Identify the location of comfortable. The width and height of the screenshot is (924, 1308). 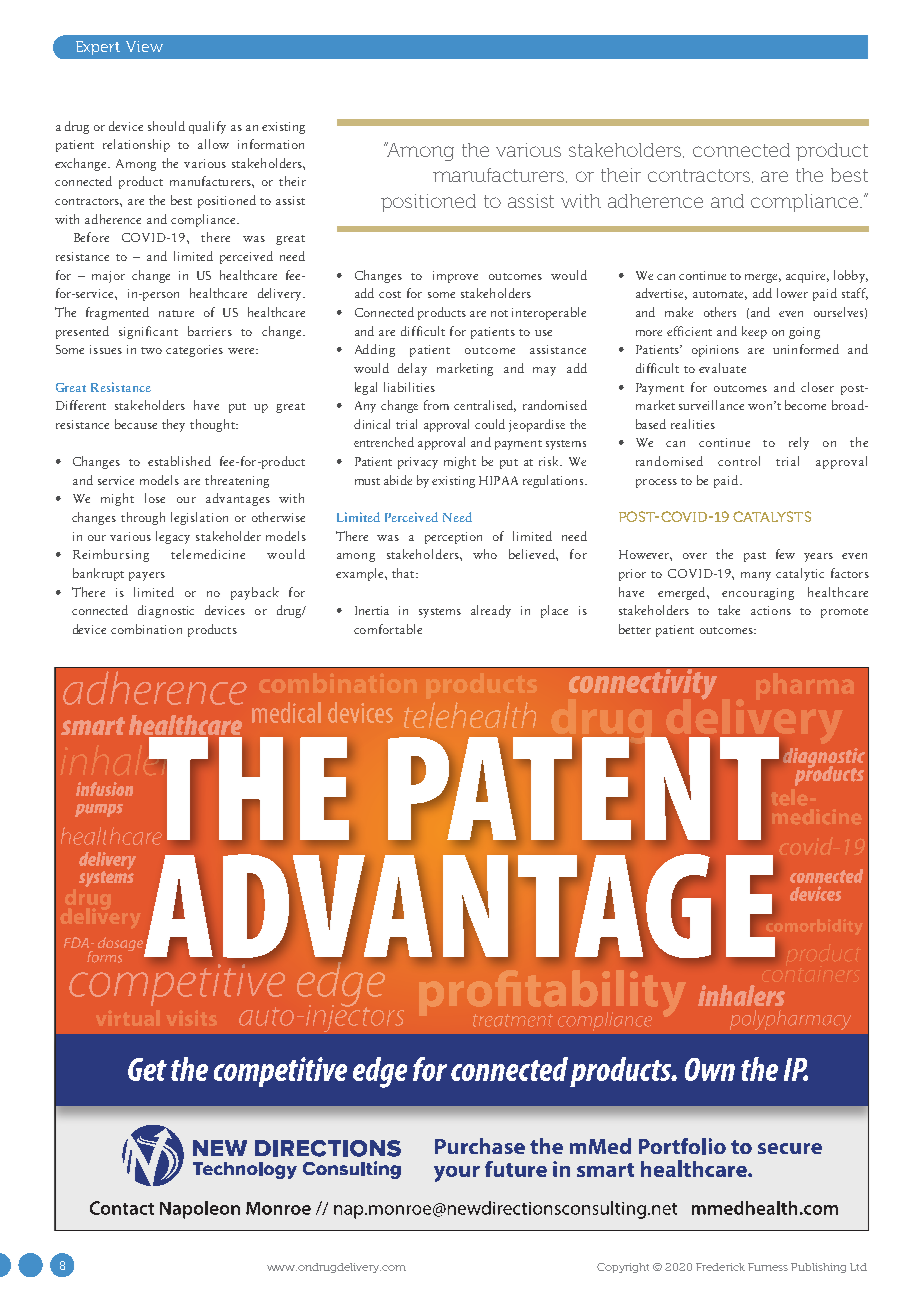
(388, 629).
